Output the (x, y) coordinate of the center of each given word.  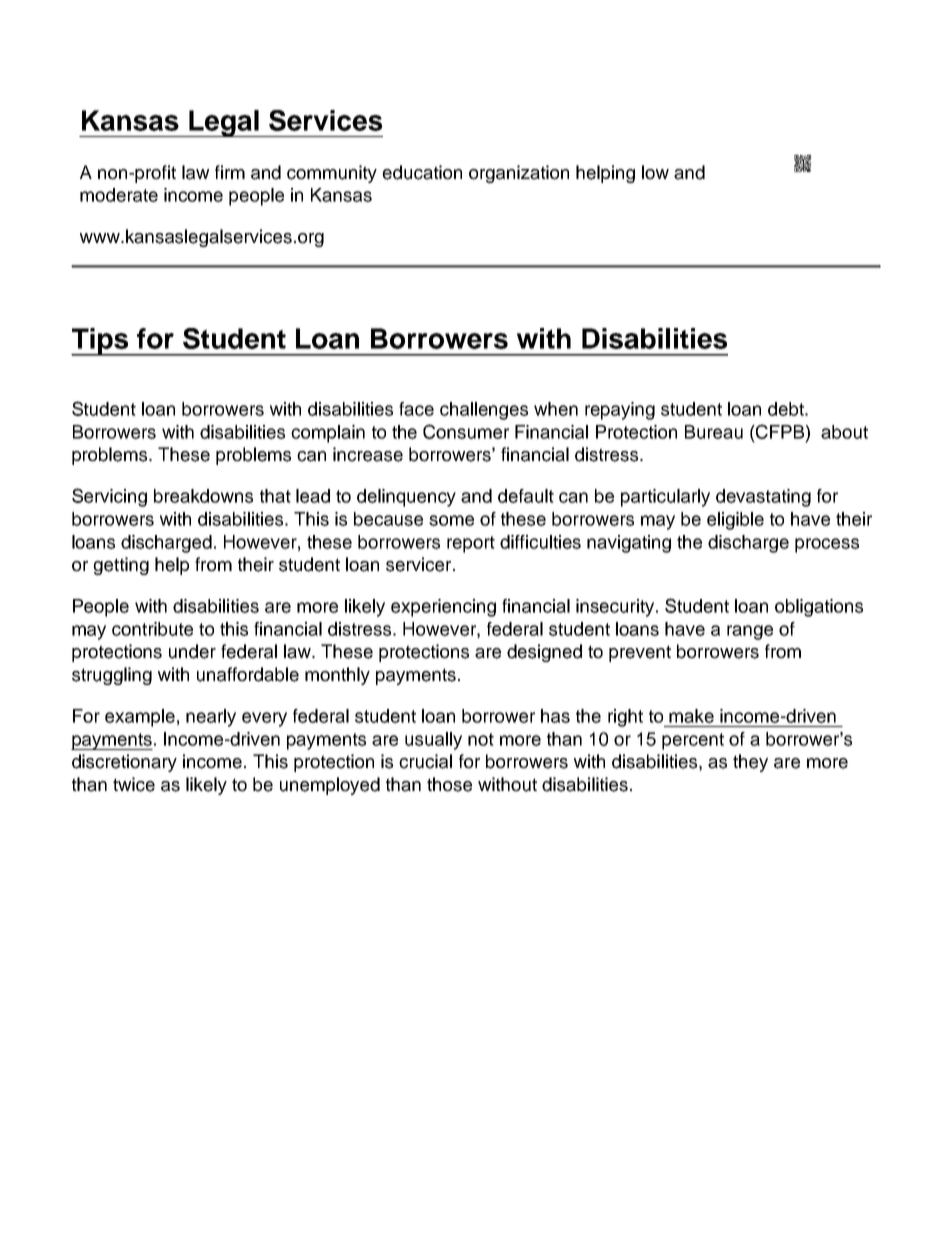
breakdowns (203, 496)
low (655, 172)
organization (519, 174)
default (526, 496)
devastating (763, 498)
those (449, 784)
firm (230, 172)
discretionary (124, 763)
